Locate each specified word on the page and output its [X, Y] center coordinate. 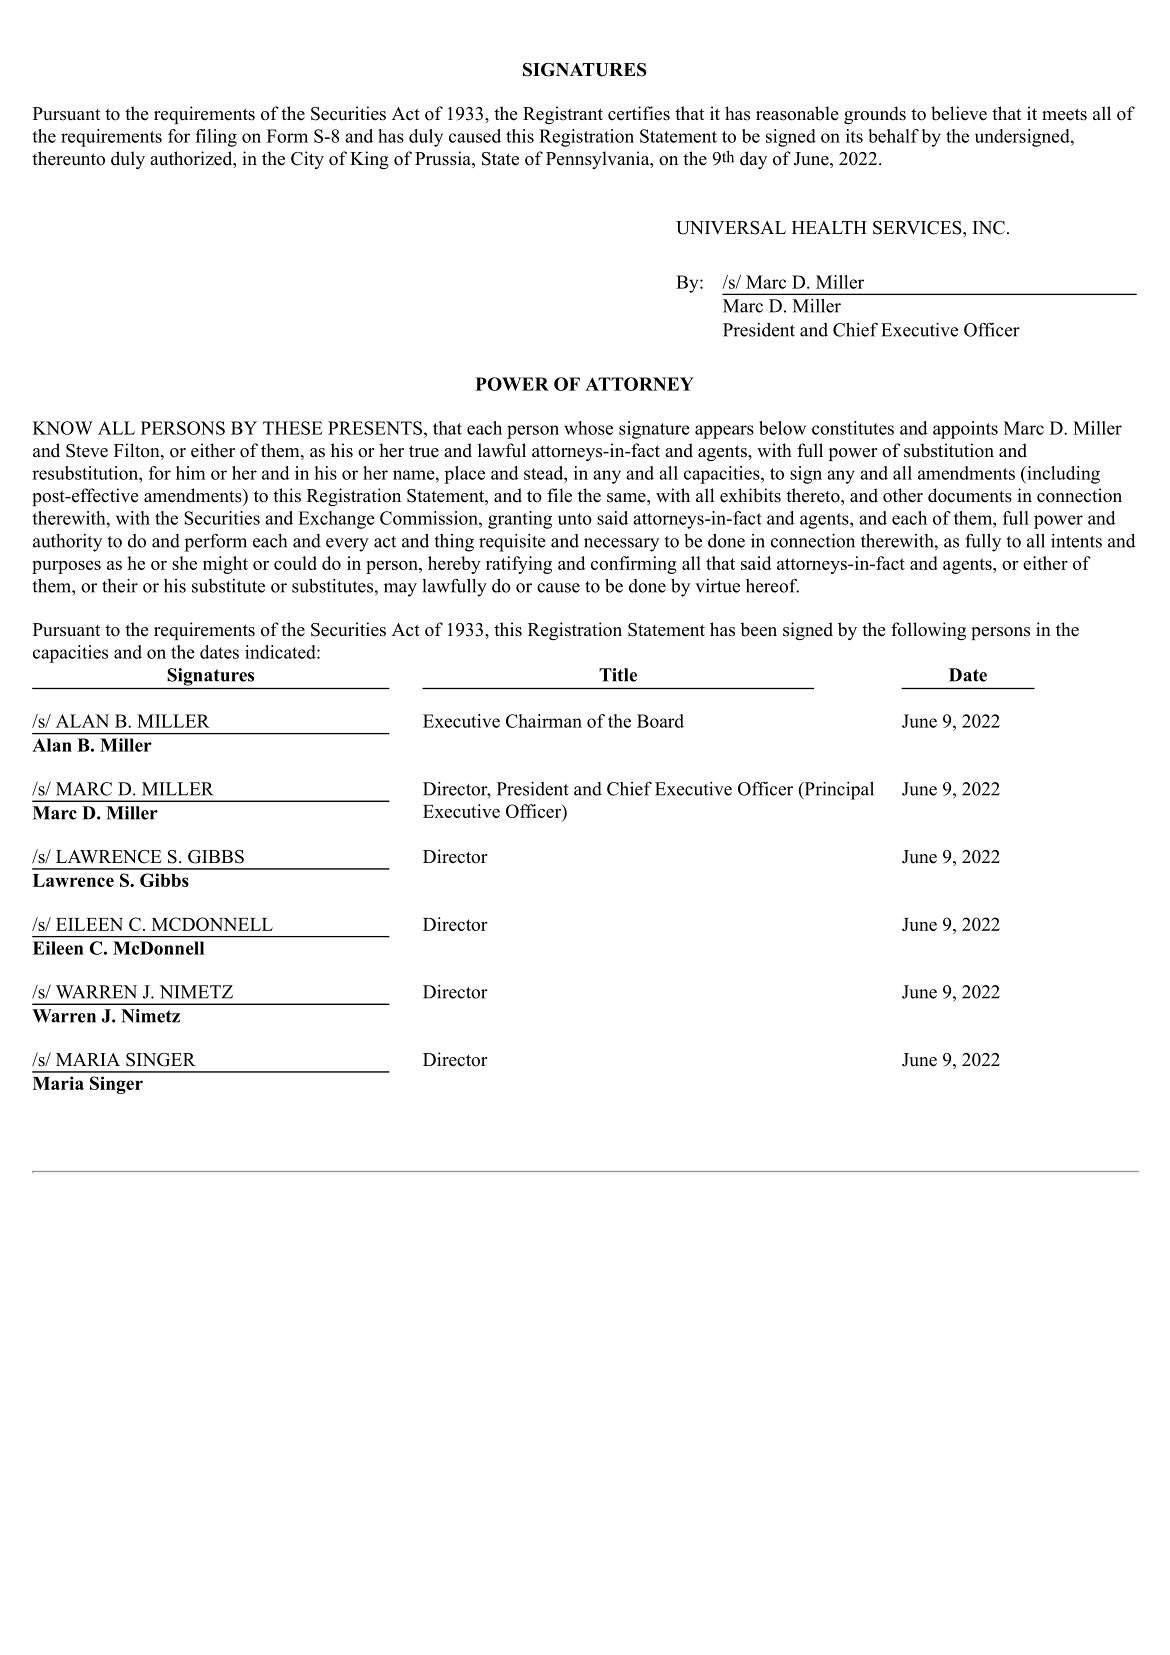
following [928, 631]
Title [618, 675]
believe [959, 113]
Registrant [563, 115]
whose [588, 428]
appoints [965, 430]
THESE [293, 428]
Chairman [544, 721]
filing [216, 138]
